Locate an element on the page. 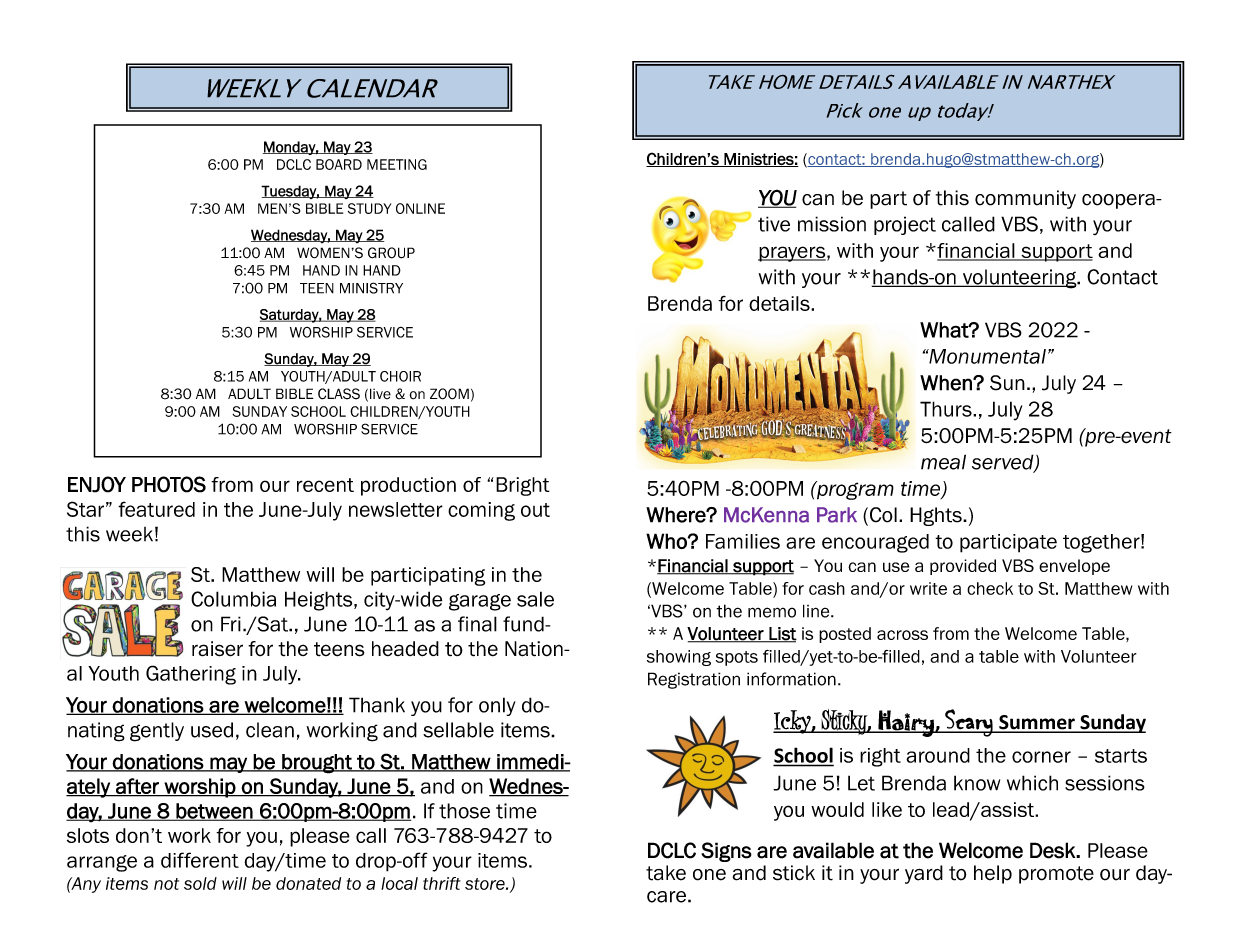 This page has width=1233, height=952. only is located at coordinates (497, 706).
